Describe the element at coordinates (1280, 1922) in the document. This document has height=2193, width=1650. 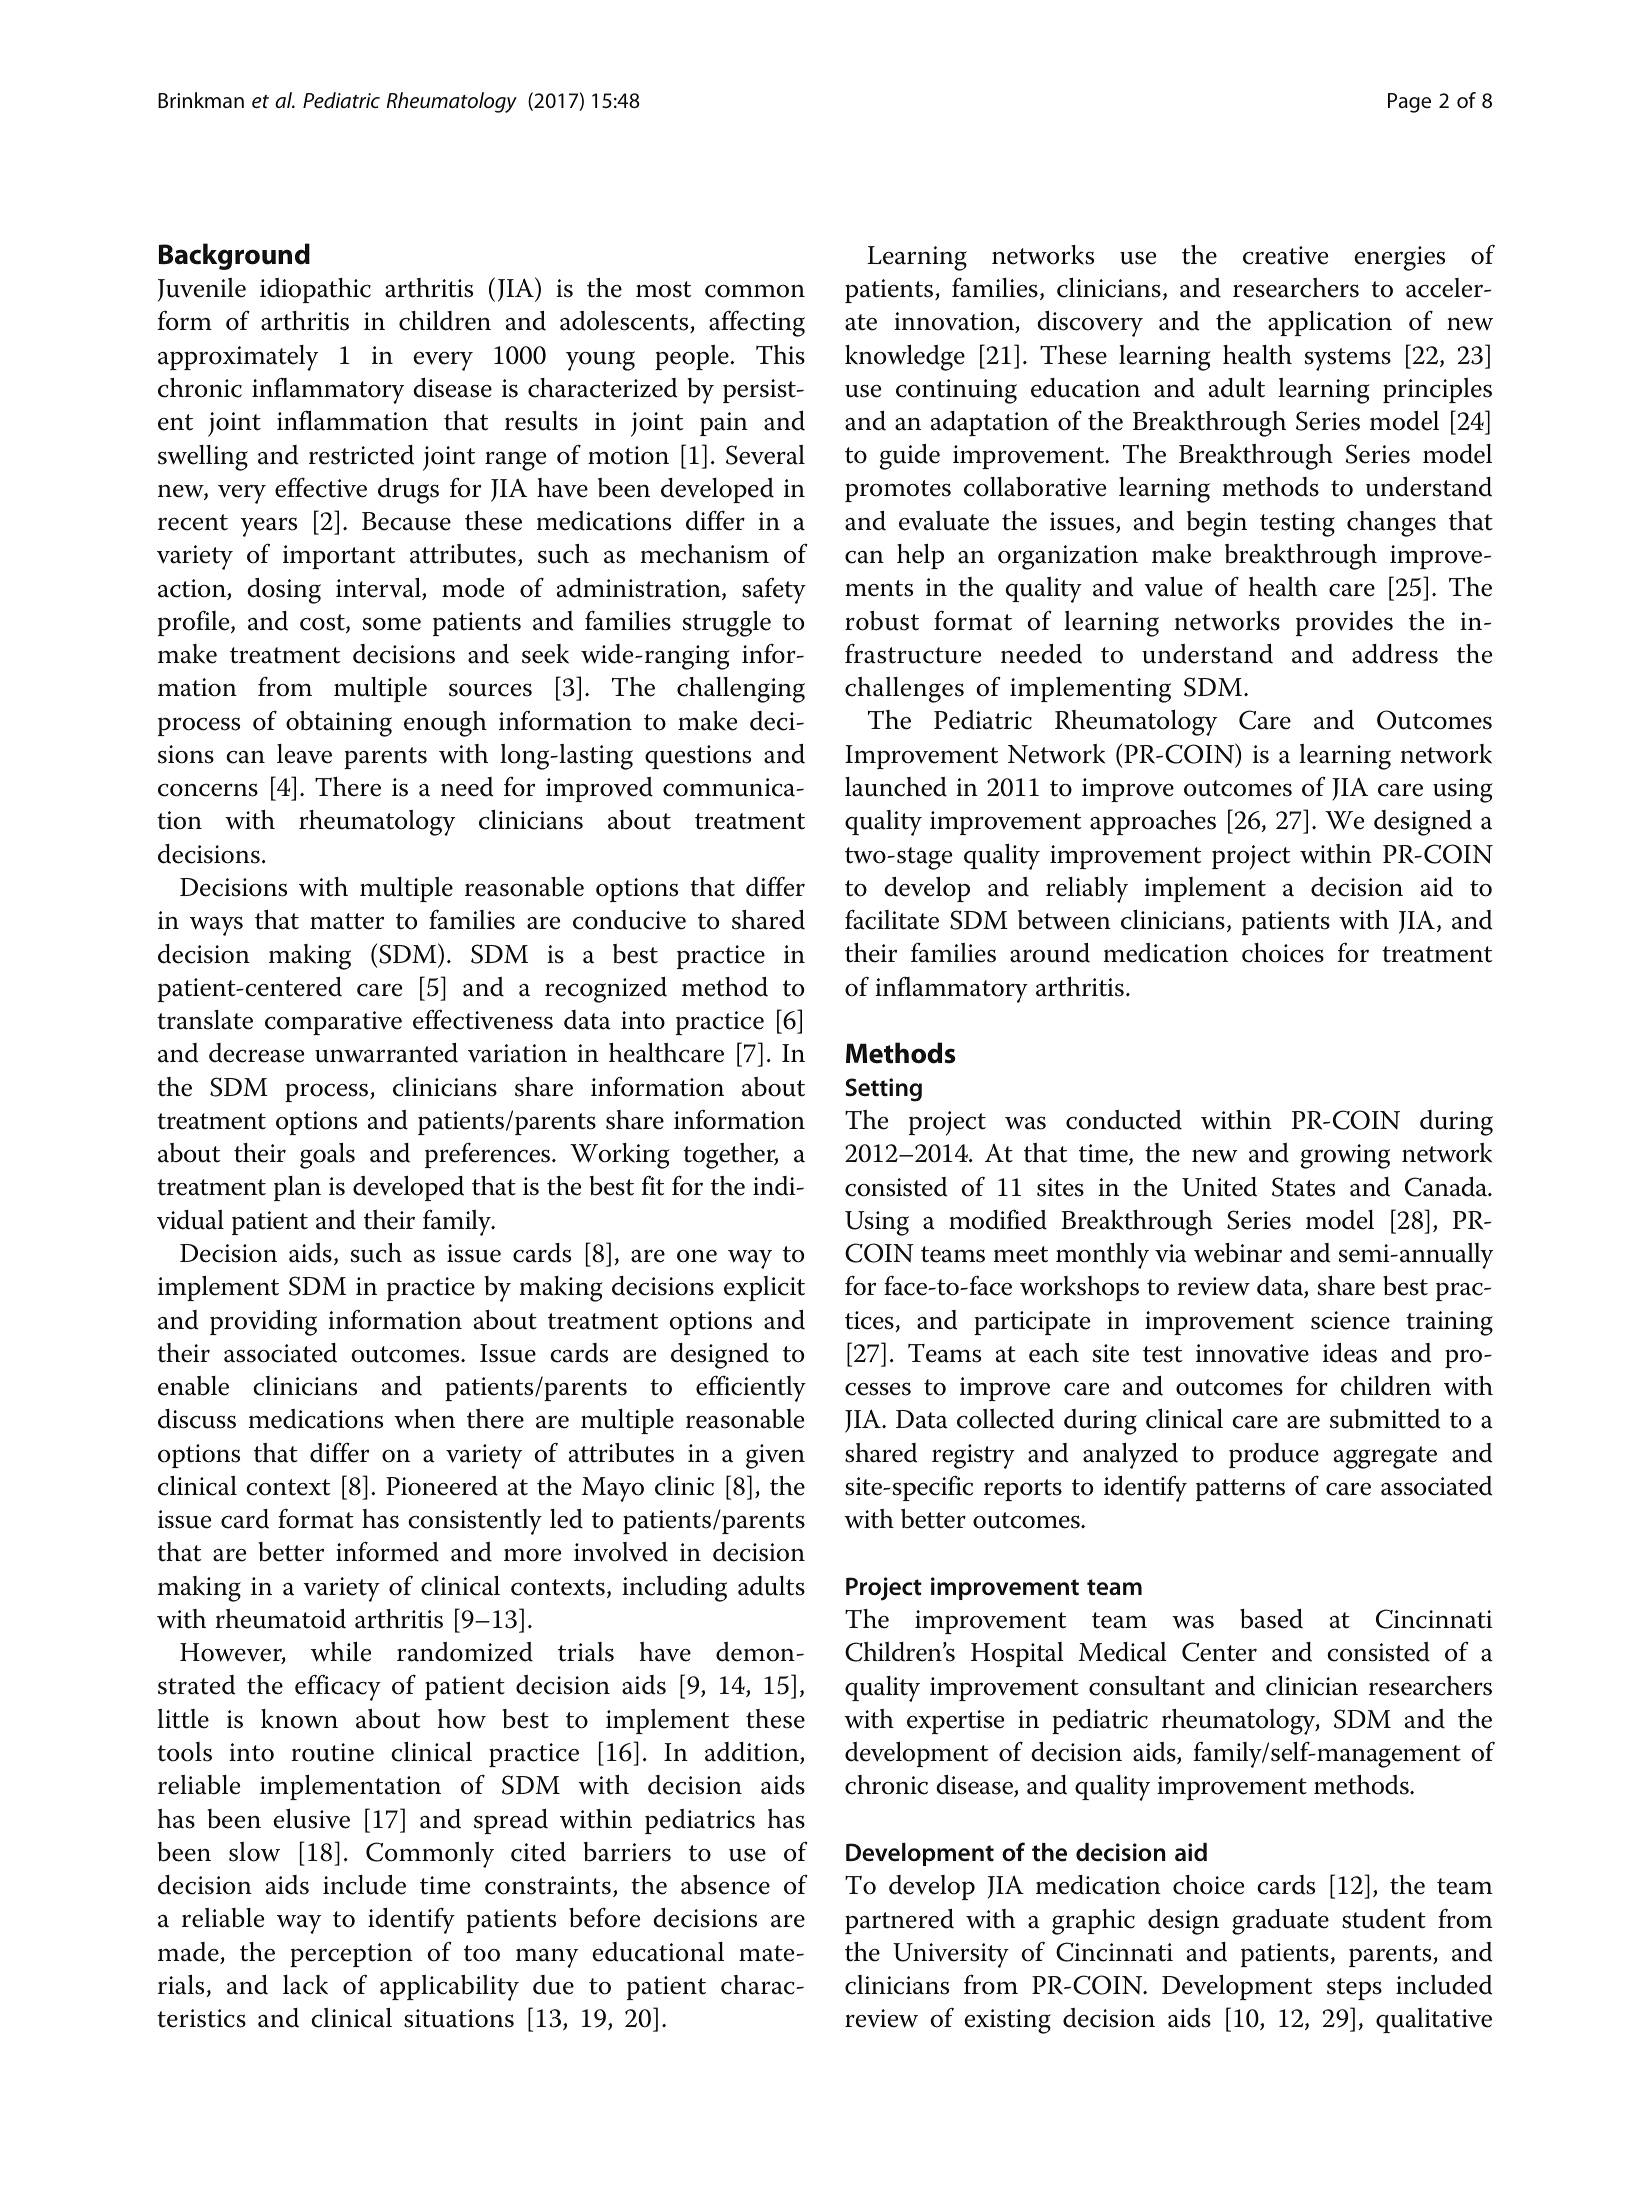
I see `graduate` at that location.
